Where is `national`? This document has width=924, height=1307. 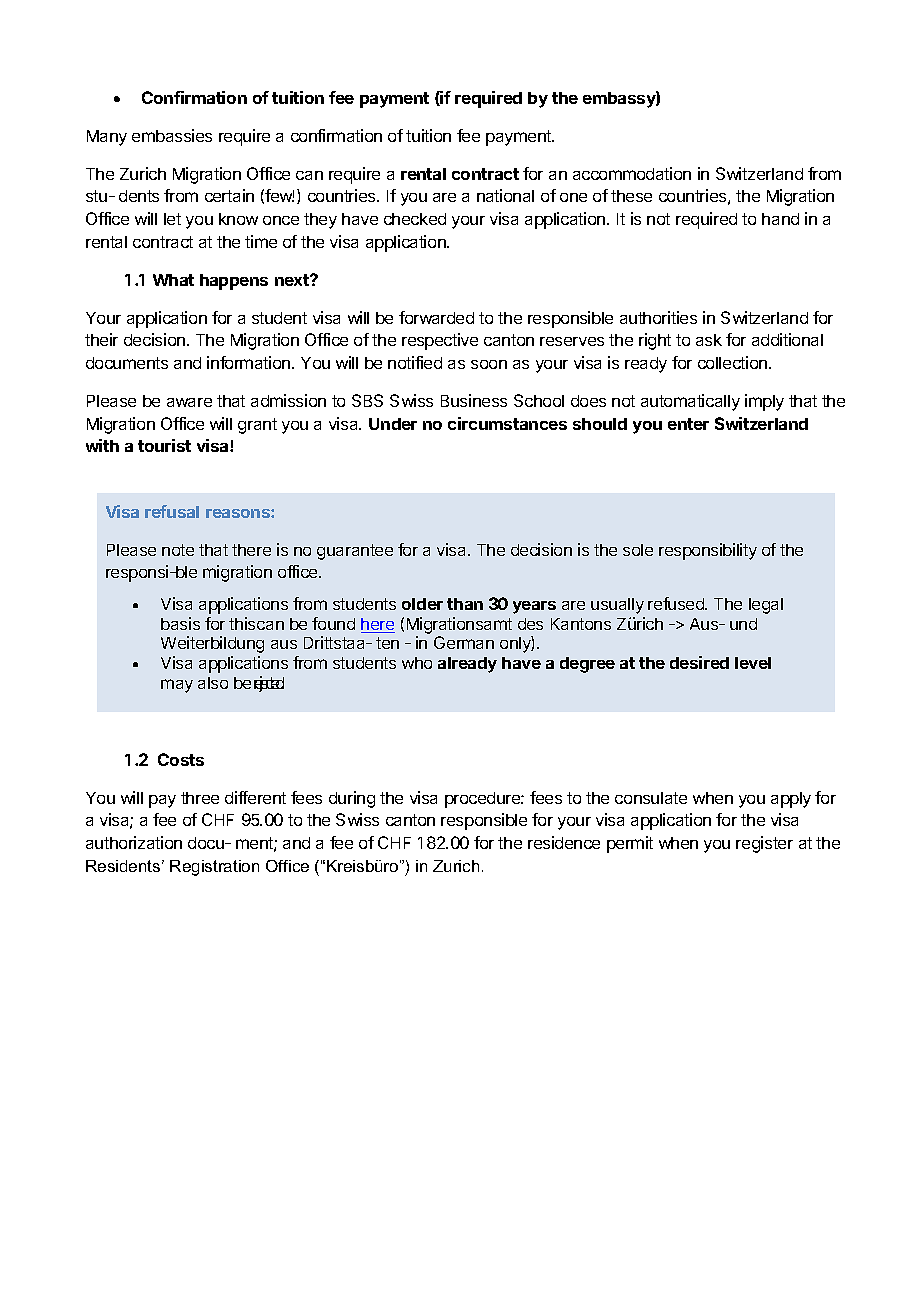
national is located at coordinates (505, 195).
